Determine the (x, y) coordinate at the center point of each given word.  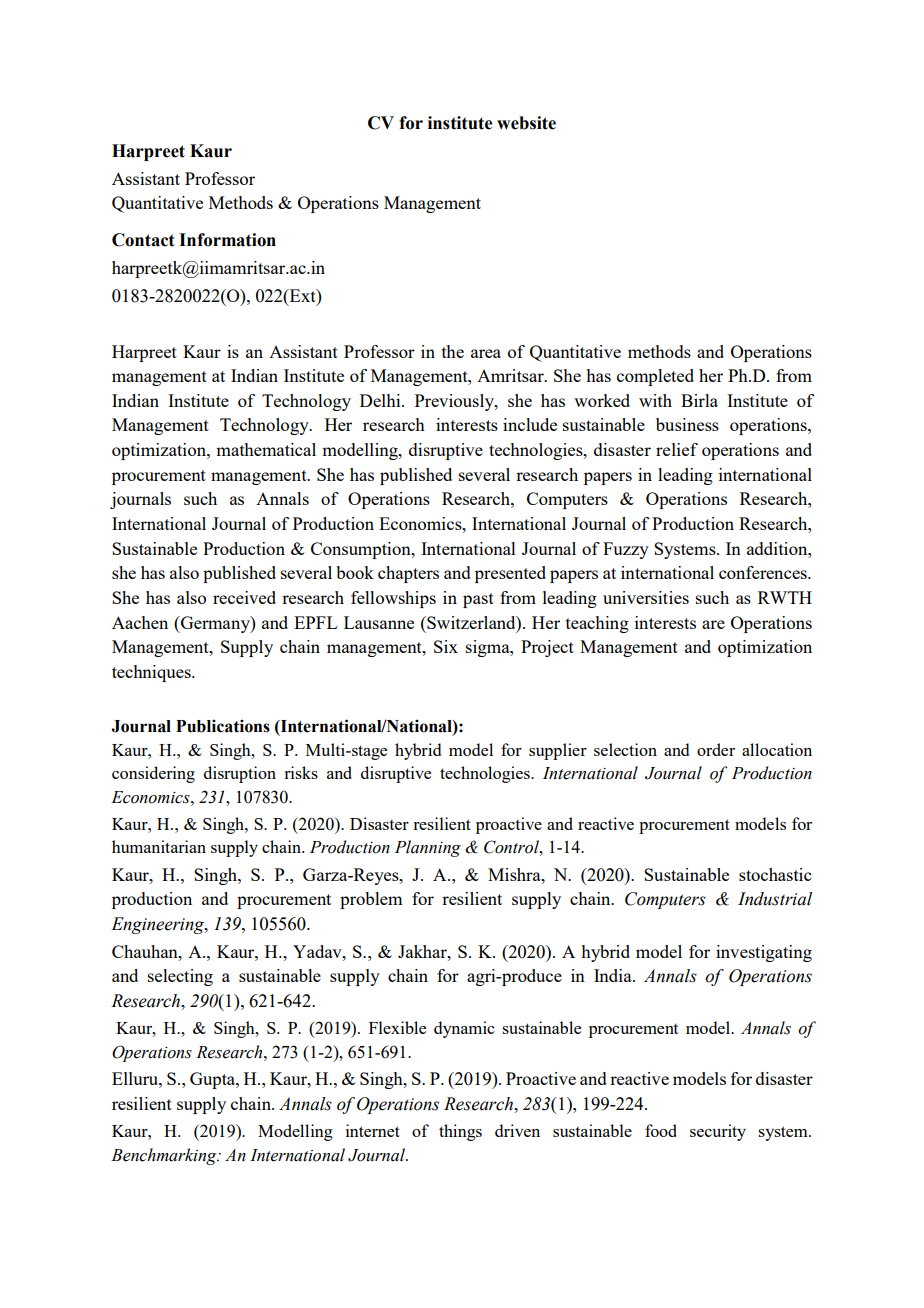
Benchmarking (165, 1156)
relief (677, 449)
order (716, 749)
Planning (428, 848)
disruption (240, 774)
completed (655, 377)
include (530, 424)
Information (227, 240)
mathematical (266, 449)
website (526, 123)
